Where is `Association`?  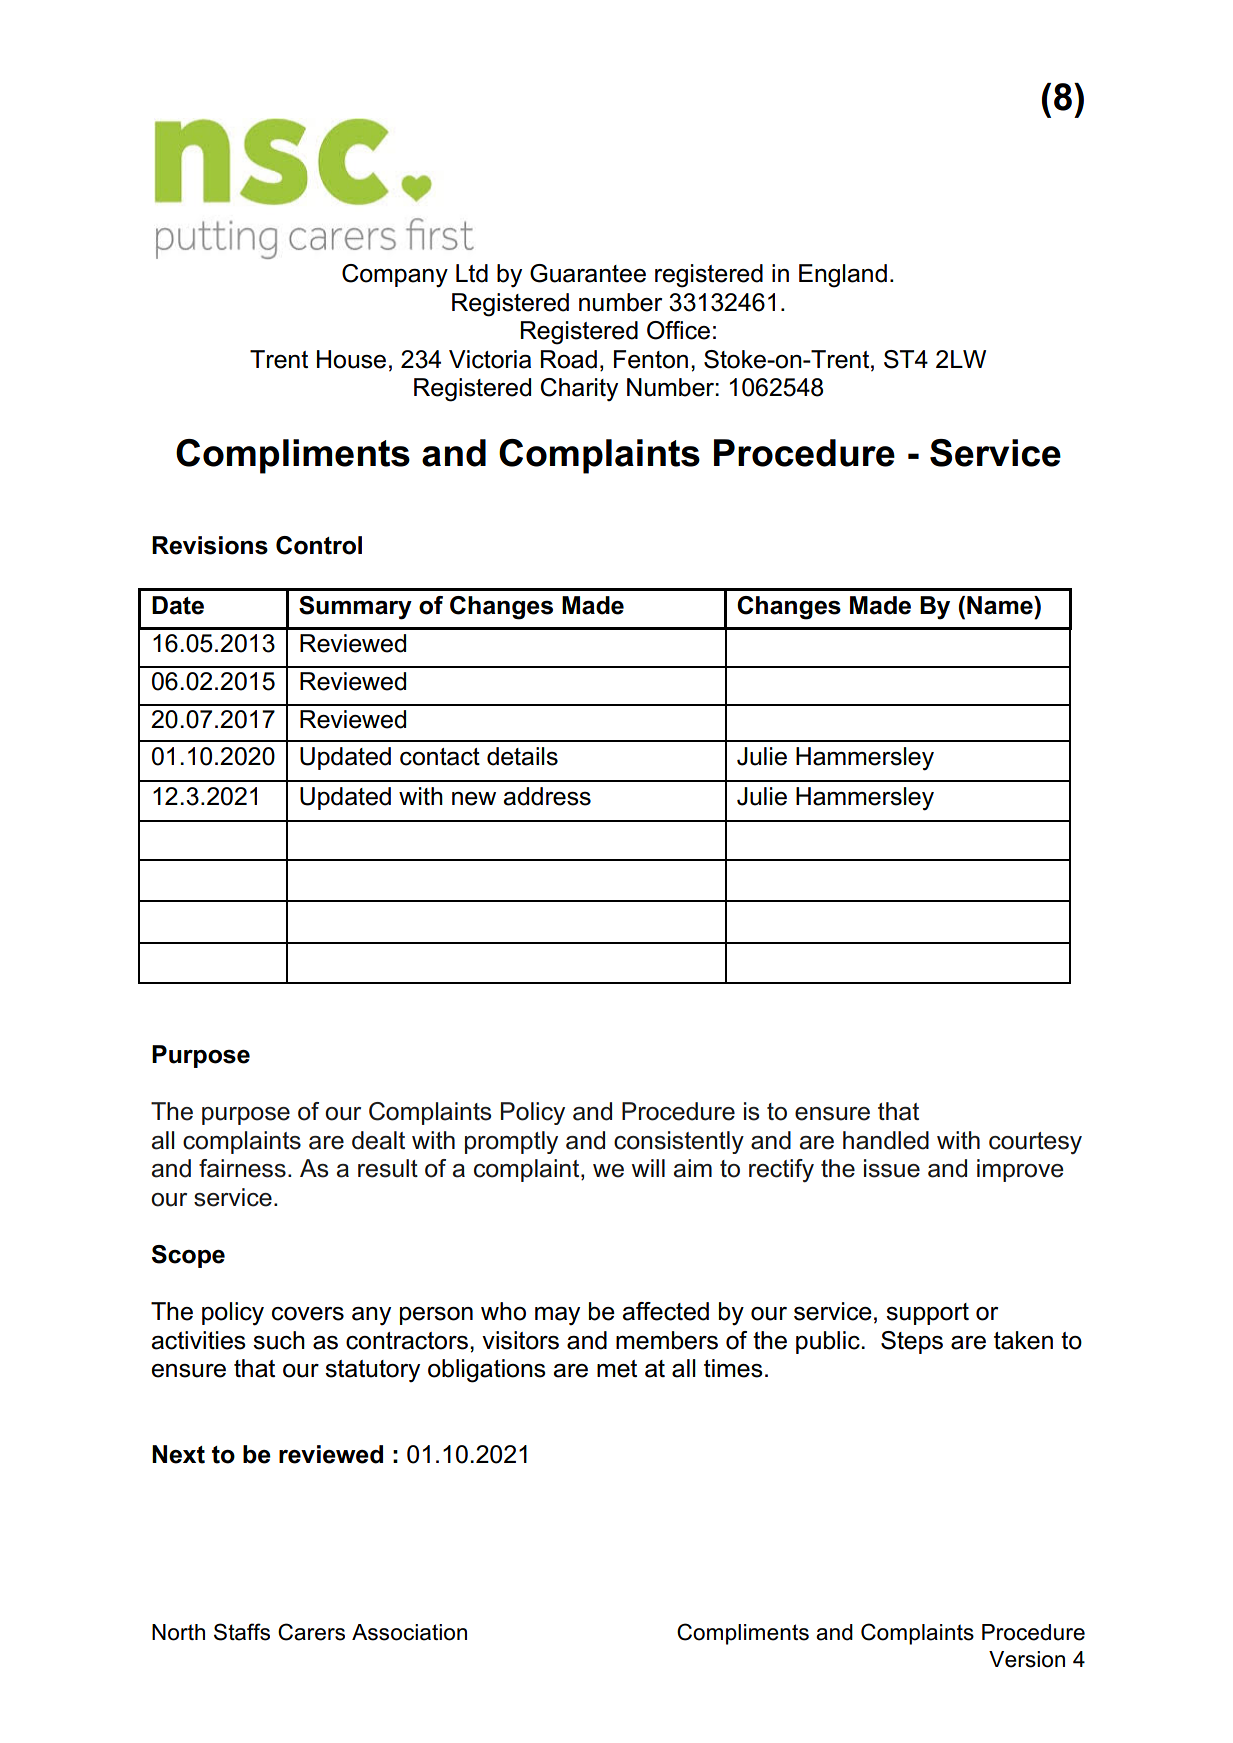
Association is located at coordinates (409, 1632).
